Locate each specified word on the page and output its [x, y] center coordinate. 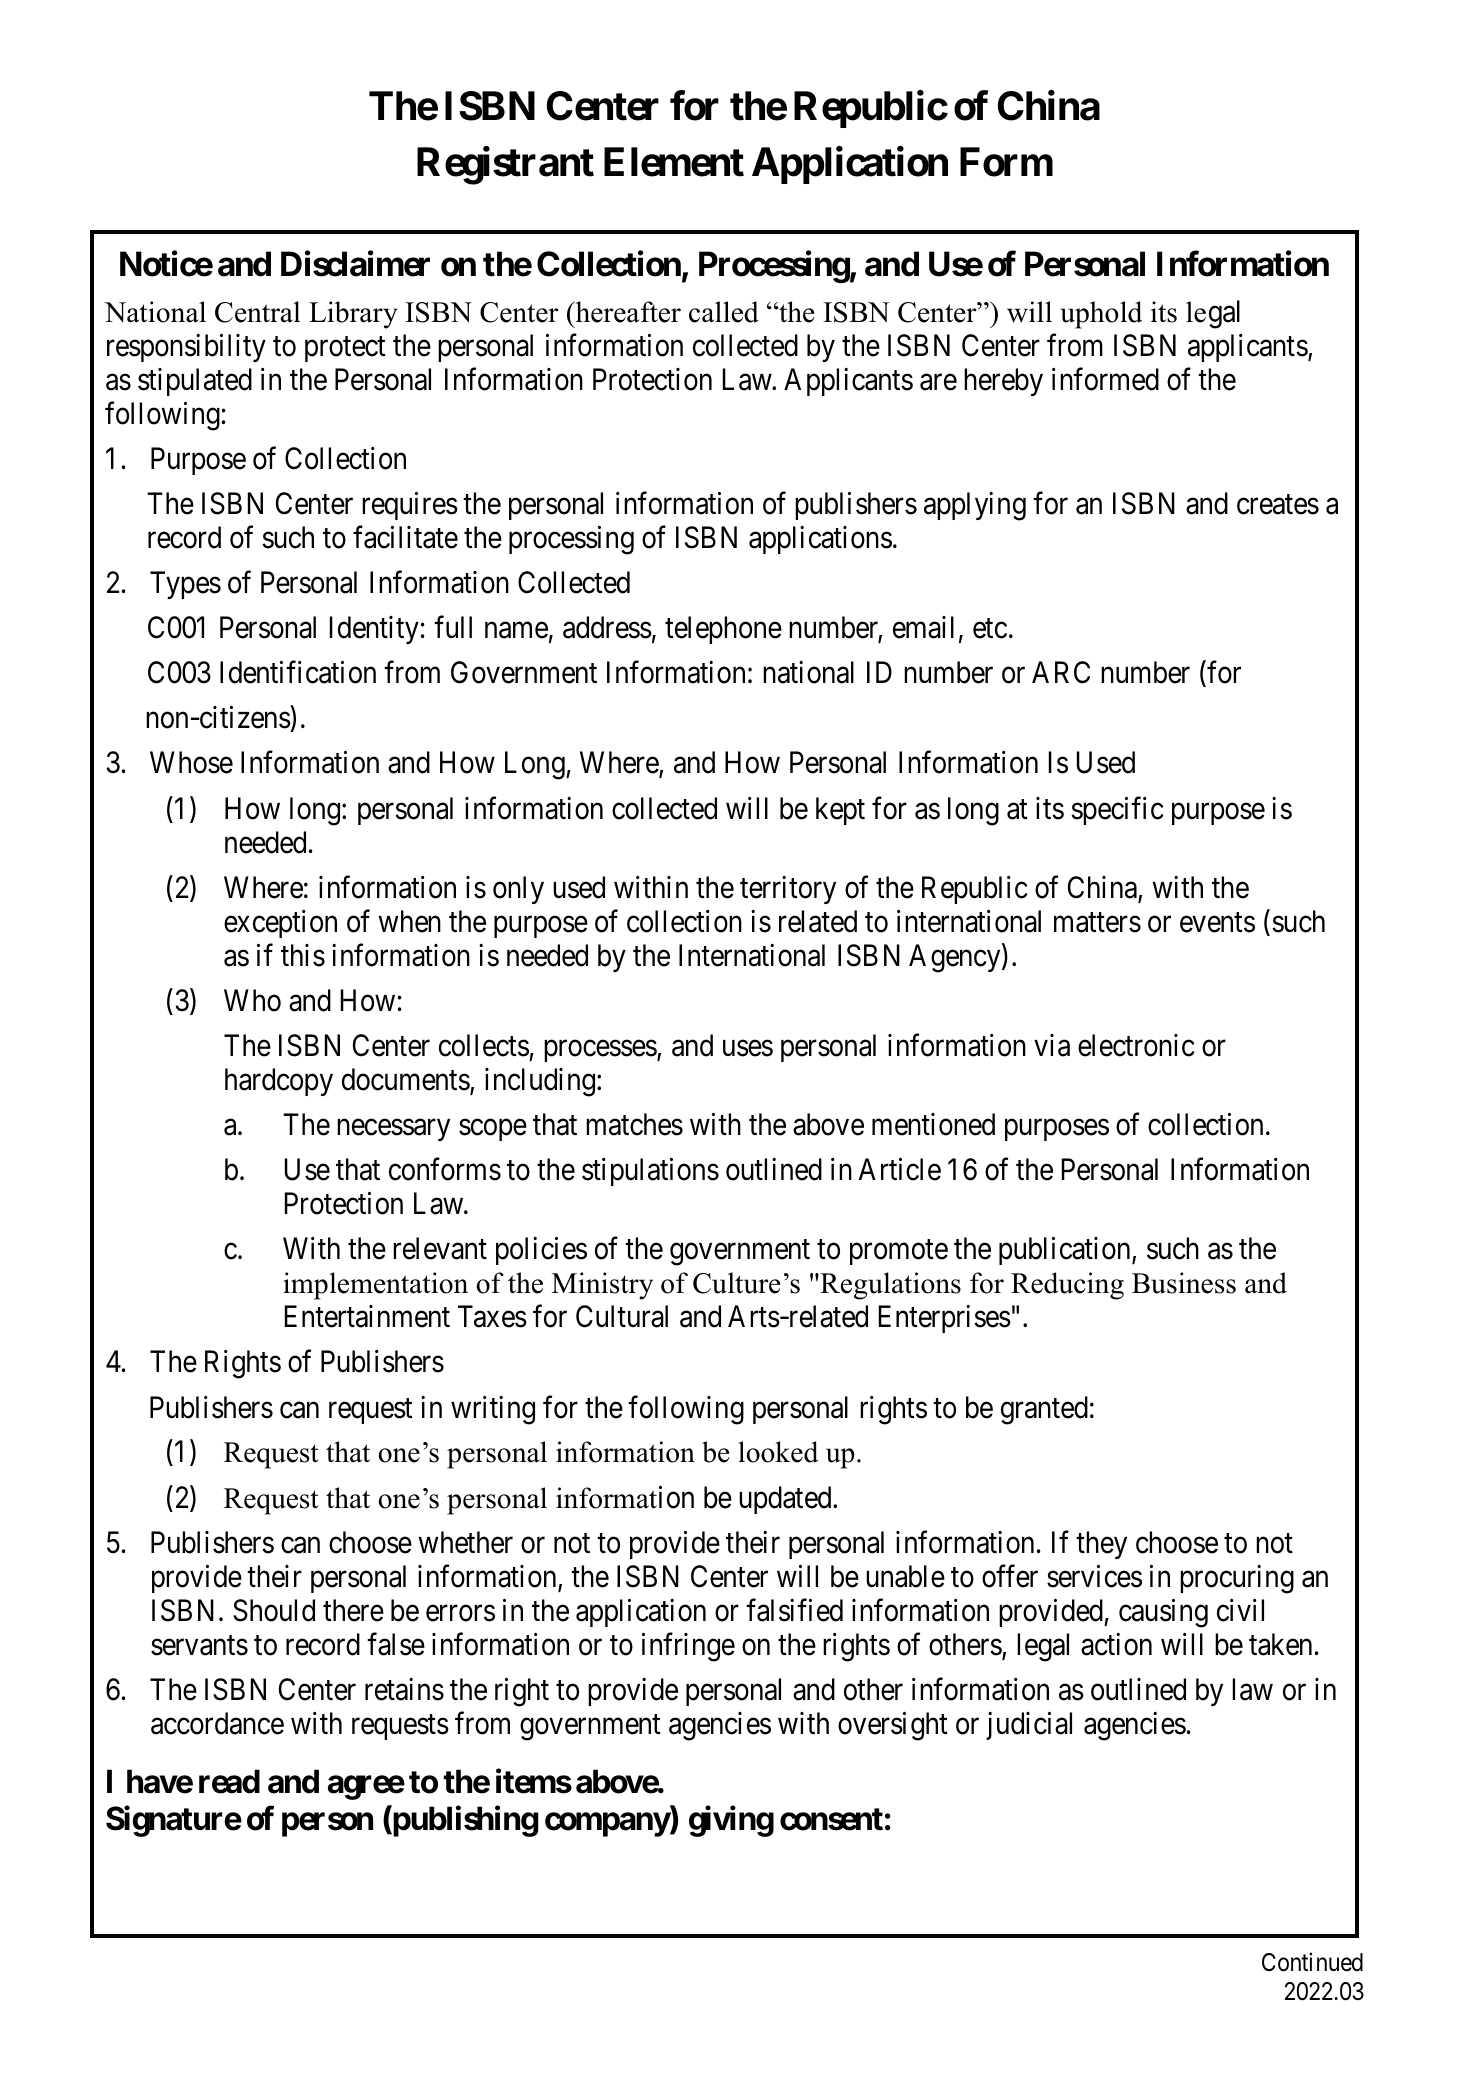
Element [674, 162]
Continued [1312, 1962]
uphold [1101, 315]
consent [831, 1819]
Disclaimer [355, 264]
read [229, 1781]
